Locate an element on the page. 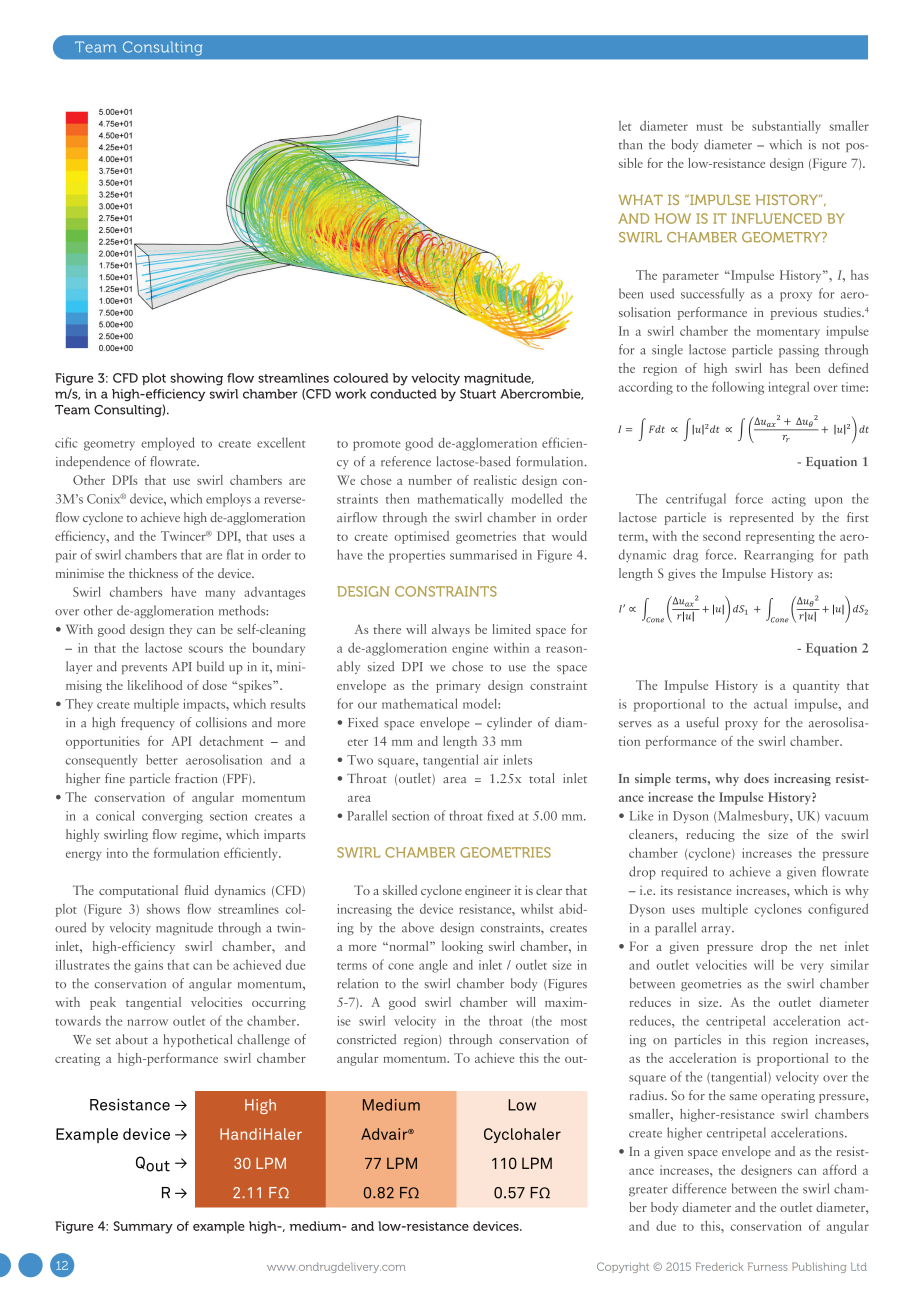 This document has width=924, height=1308. than is located at coordinates (630, 144).
